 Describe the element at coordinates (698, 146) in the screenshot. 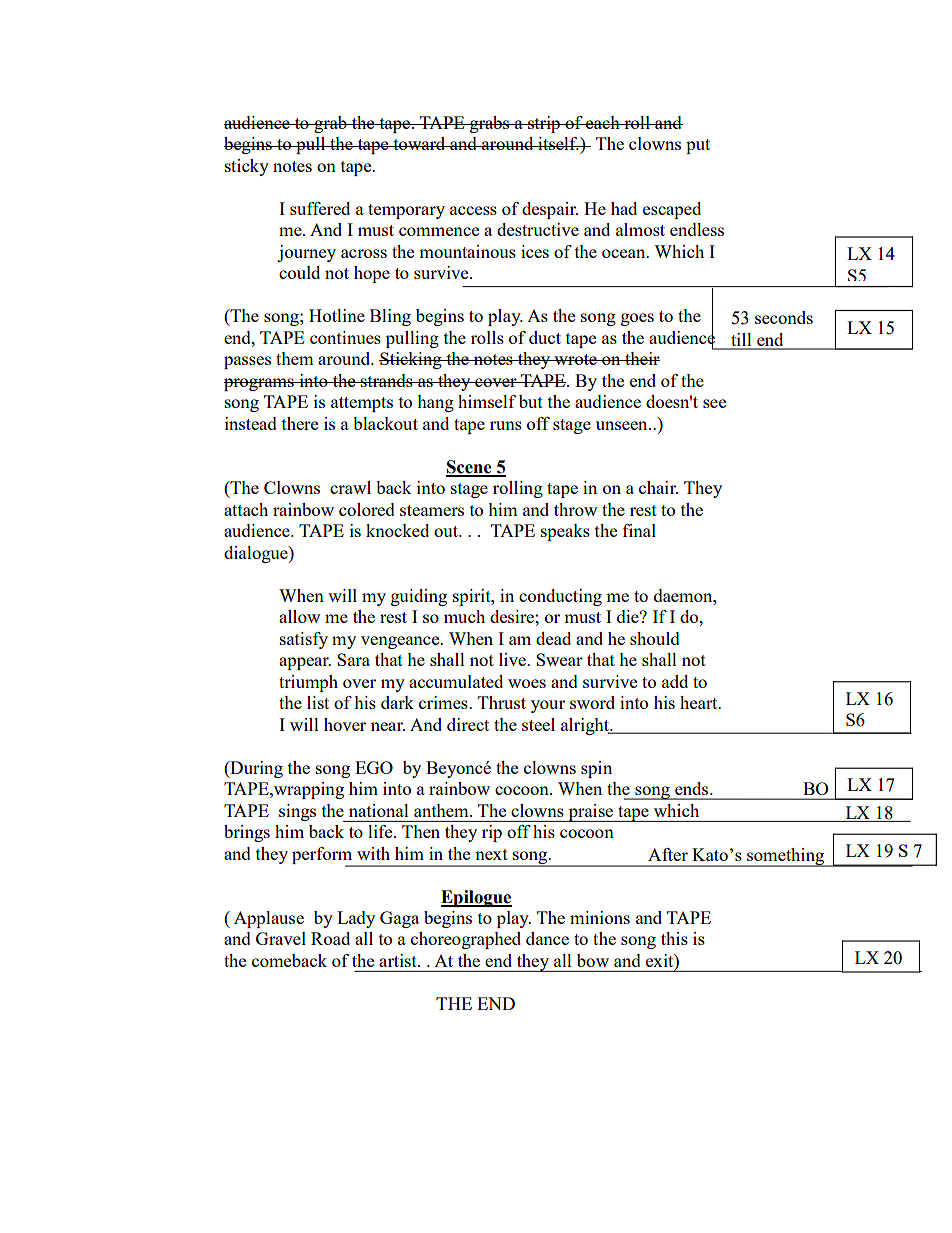

I see `put` at that location.
